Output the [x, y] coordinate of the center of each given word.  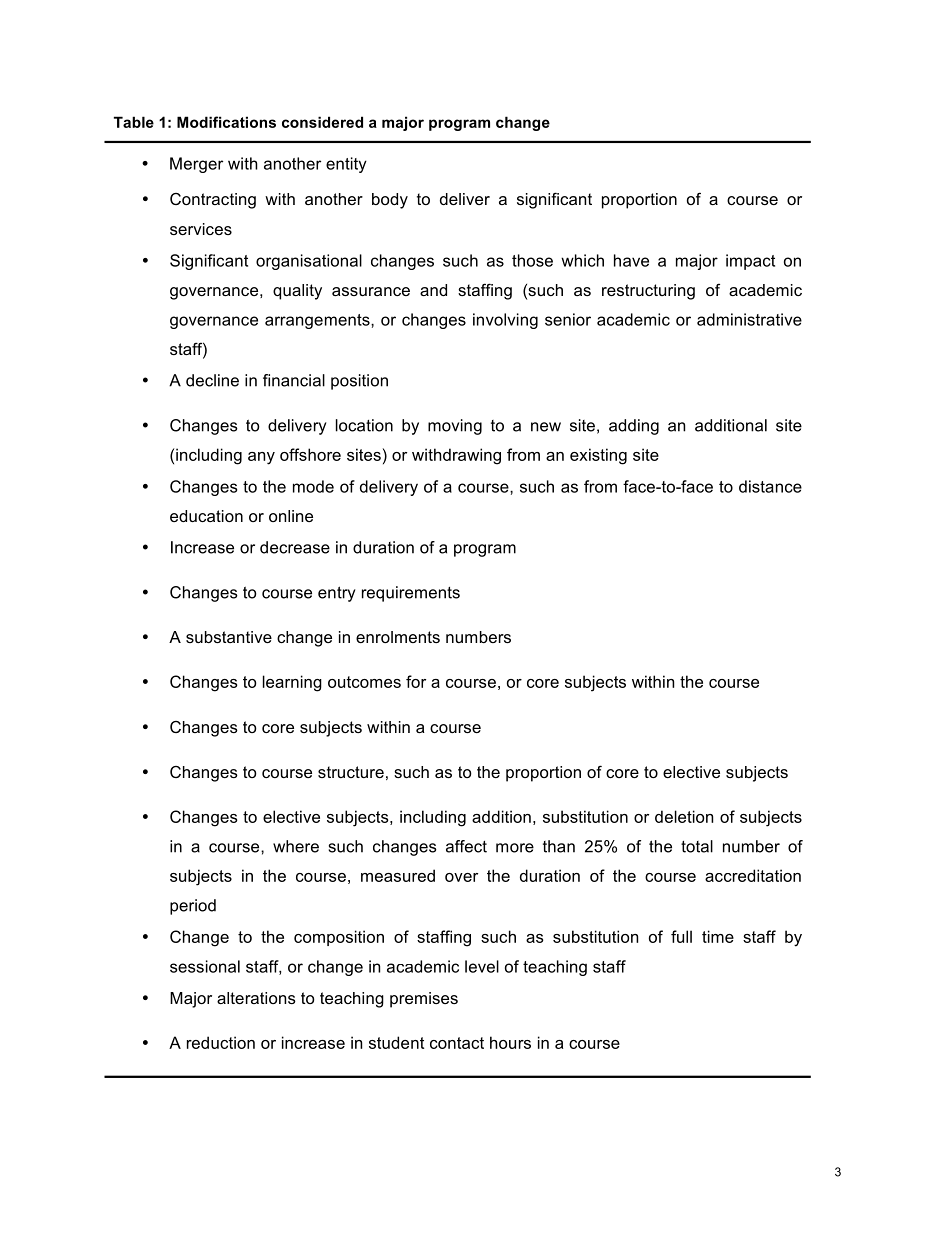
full [681, 936]
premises [424, 1000]
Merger [196, 165]
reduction [221, 1042]
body [390, 201]
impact [750, 262]
